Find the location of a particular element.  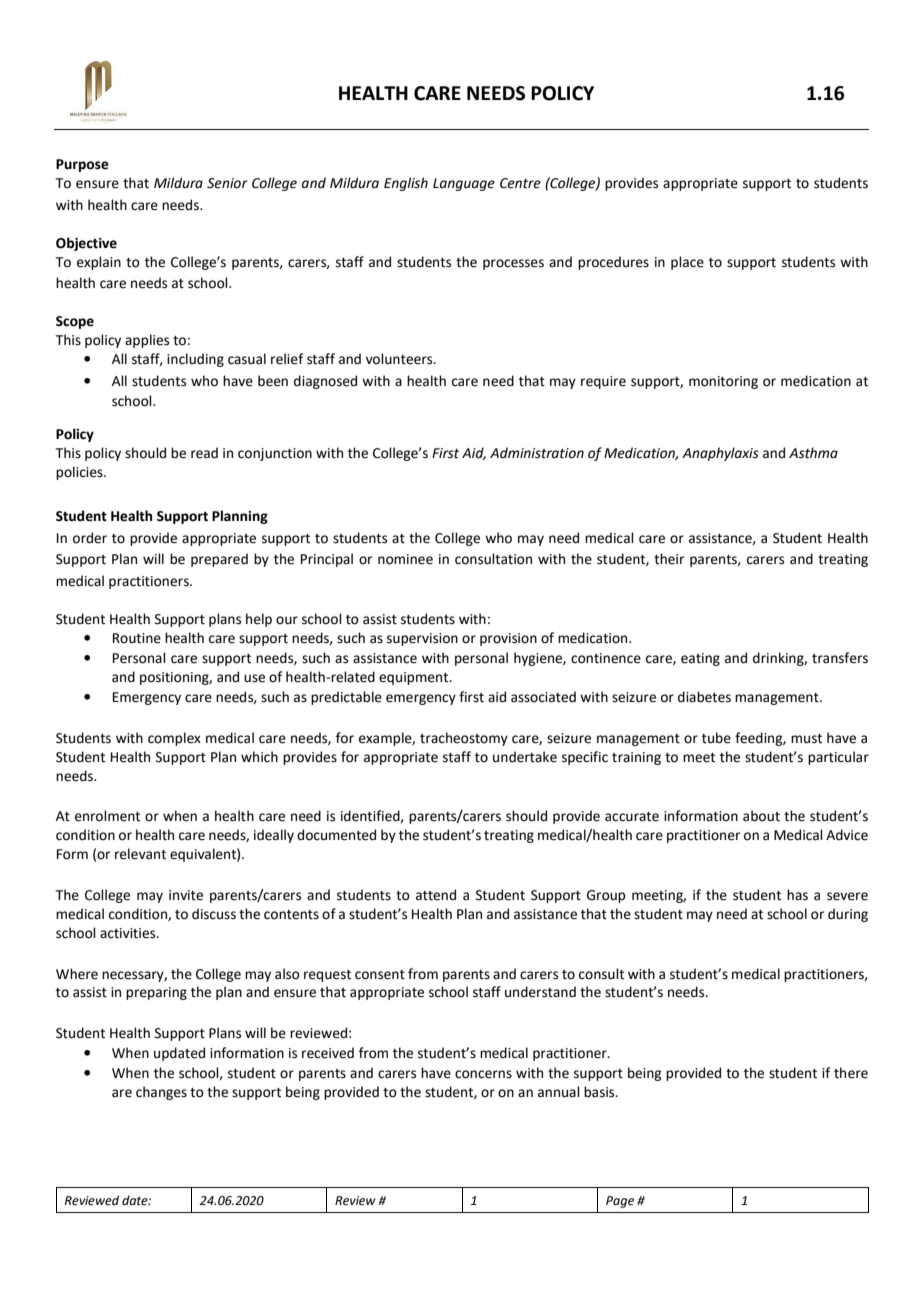

Language is located at coordinates (464, 184).
